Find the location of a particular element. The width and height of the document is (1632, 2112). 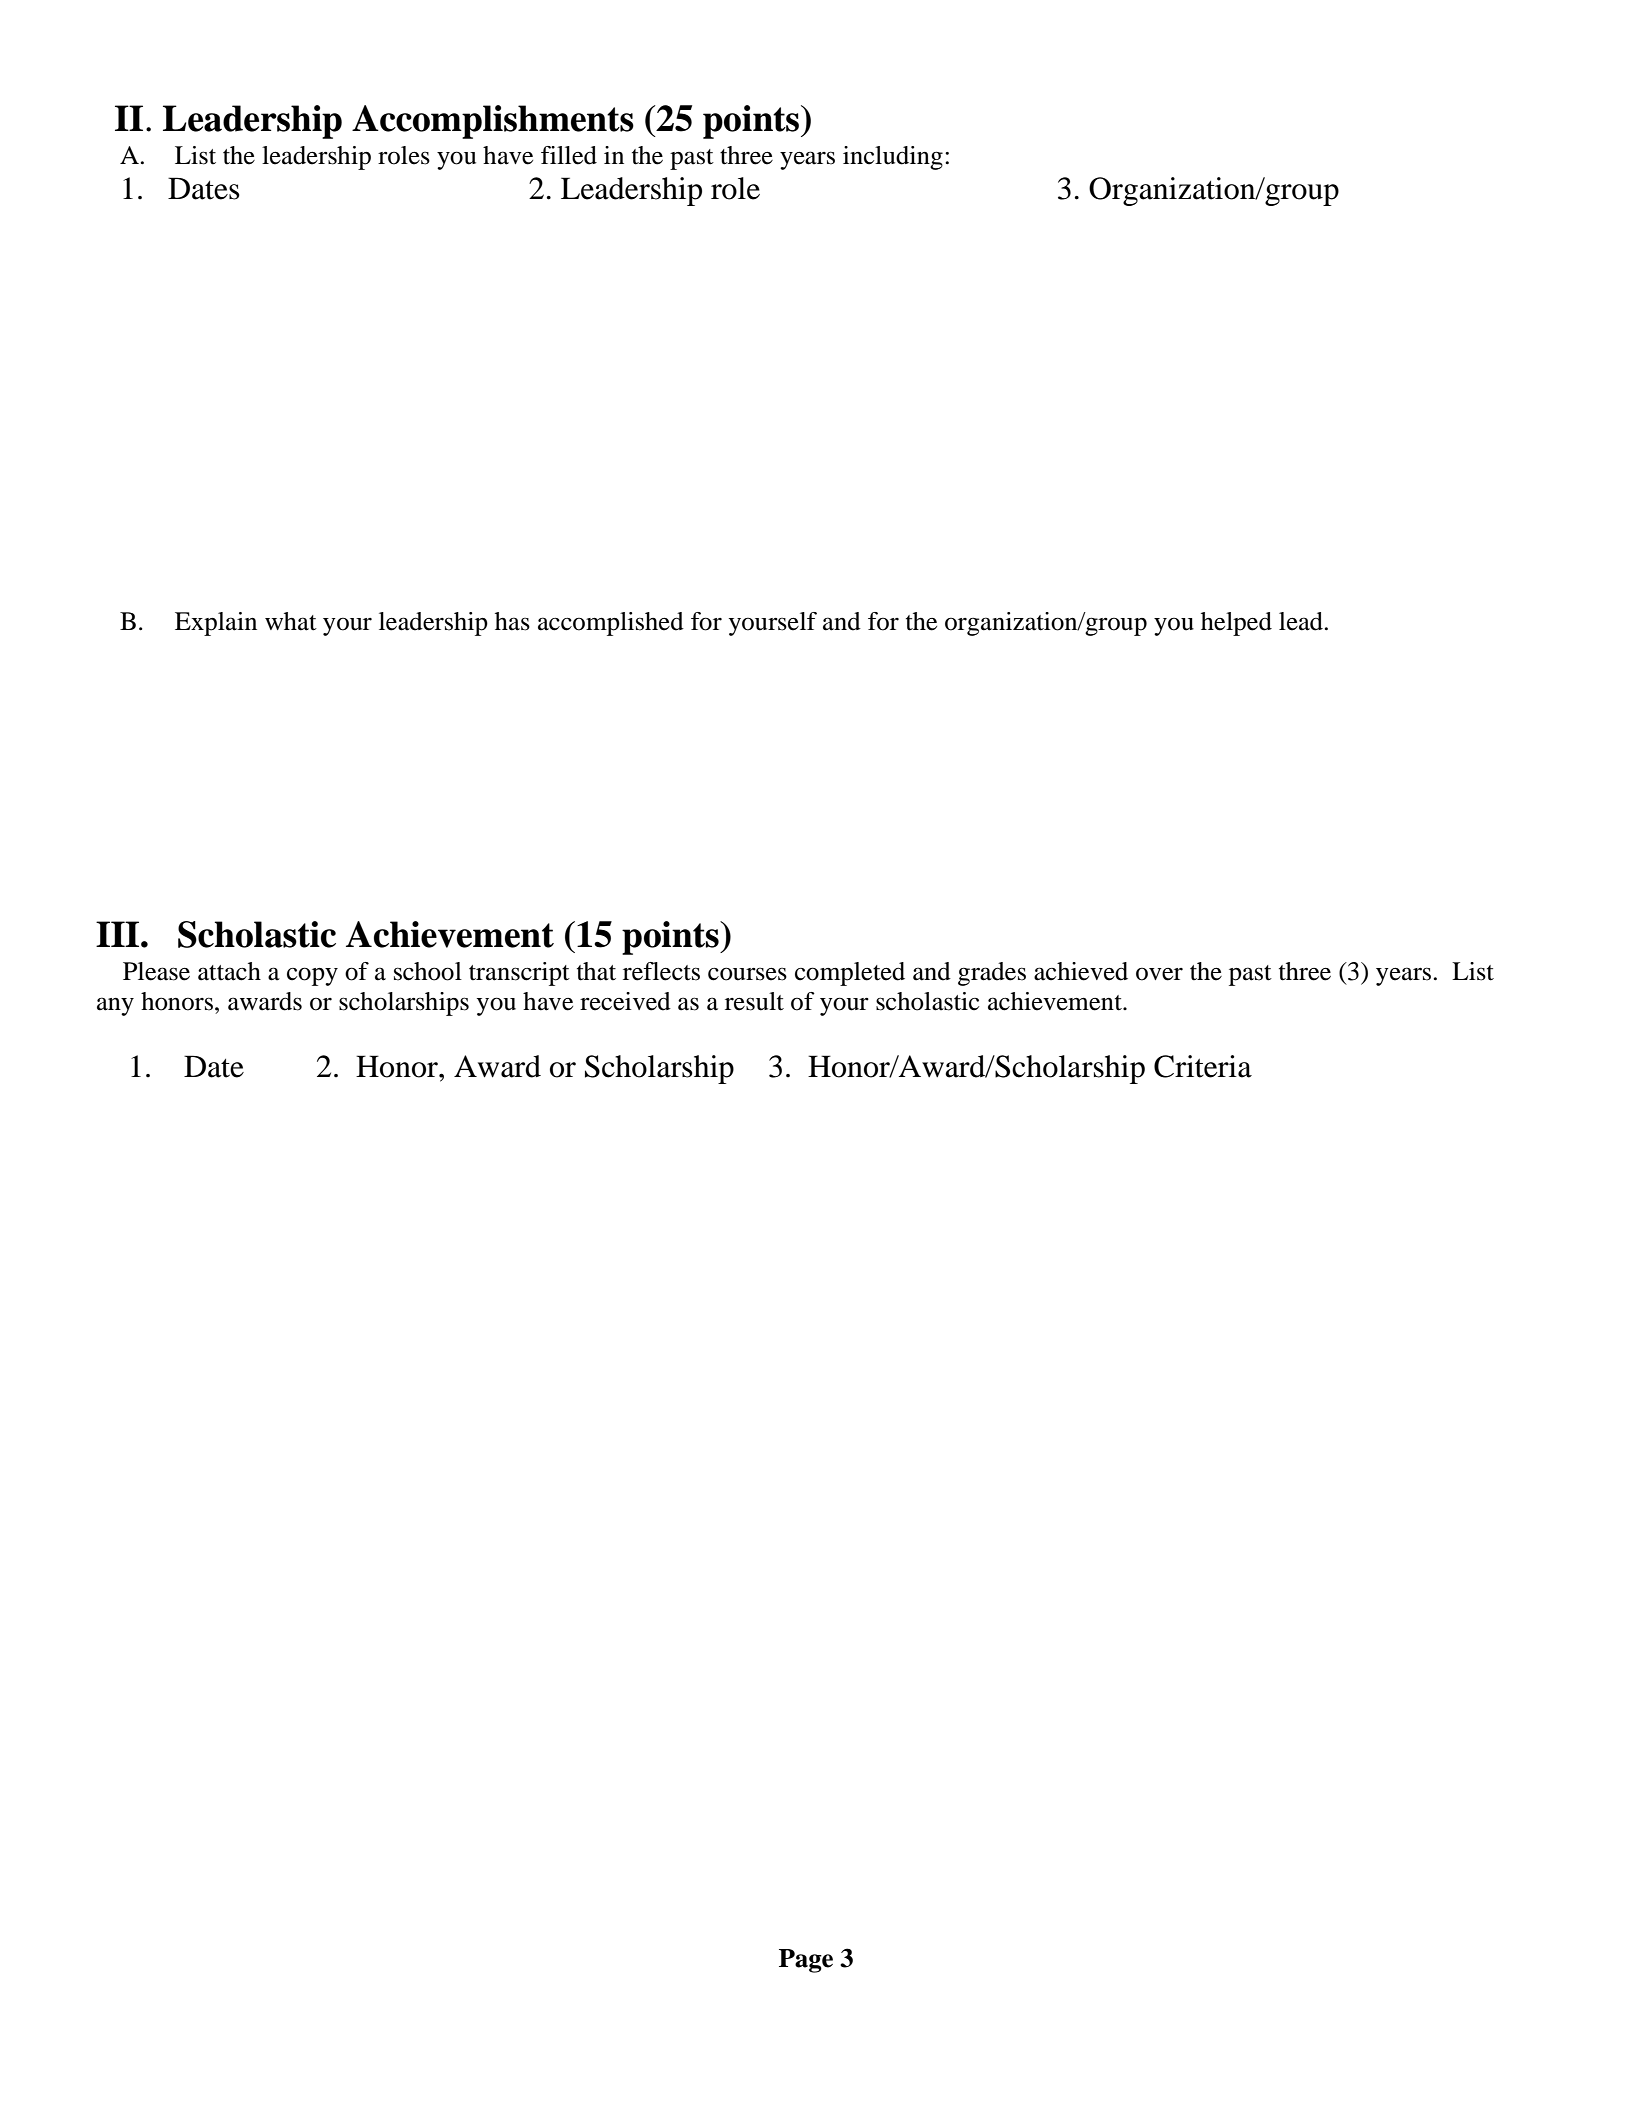

including is located at coordinates (893, 158).
